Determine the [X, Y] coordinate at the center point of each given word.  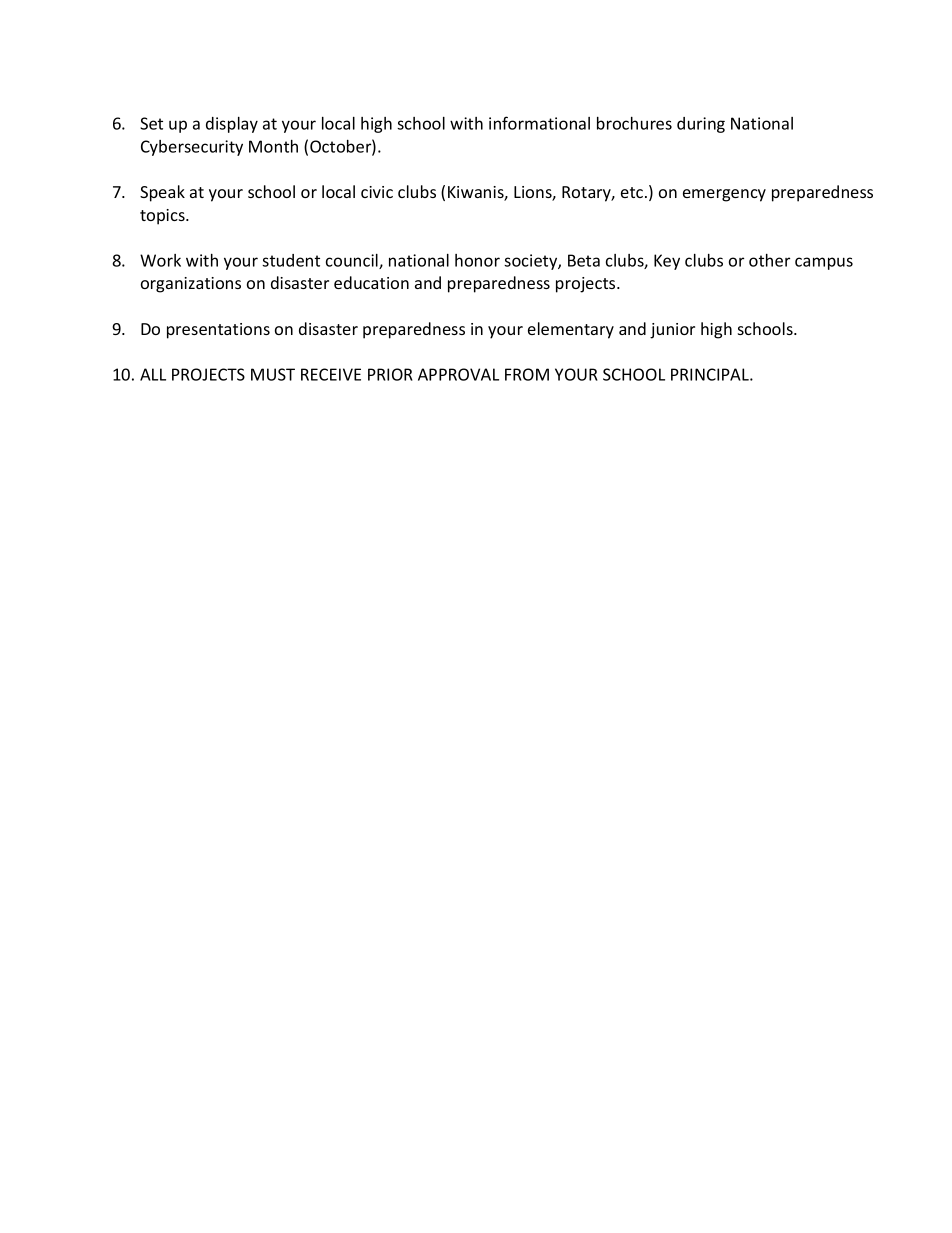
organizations [191, 285]
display [232, 125]
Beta [584, 260]
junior [672, 331]
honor [477, 260]
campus [824, 263]
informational [539, 123]
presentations [218, 331]
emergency [724, 195]
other [769, 260]
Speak [162, 193]
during [701, 125]
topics [163, 217]
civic [377, 192]
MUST [273, 374]
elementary [571, 330]
